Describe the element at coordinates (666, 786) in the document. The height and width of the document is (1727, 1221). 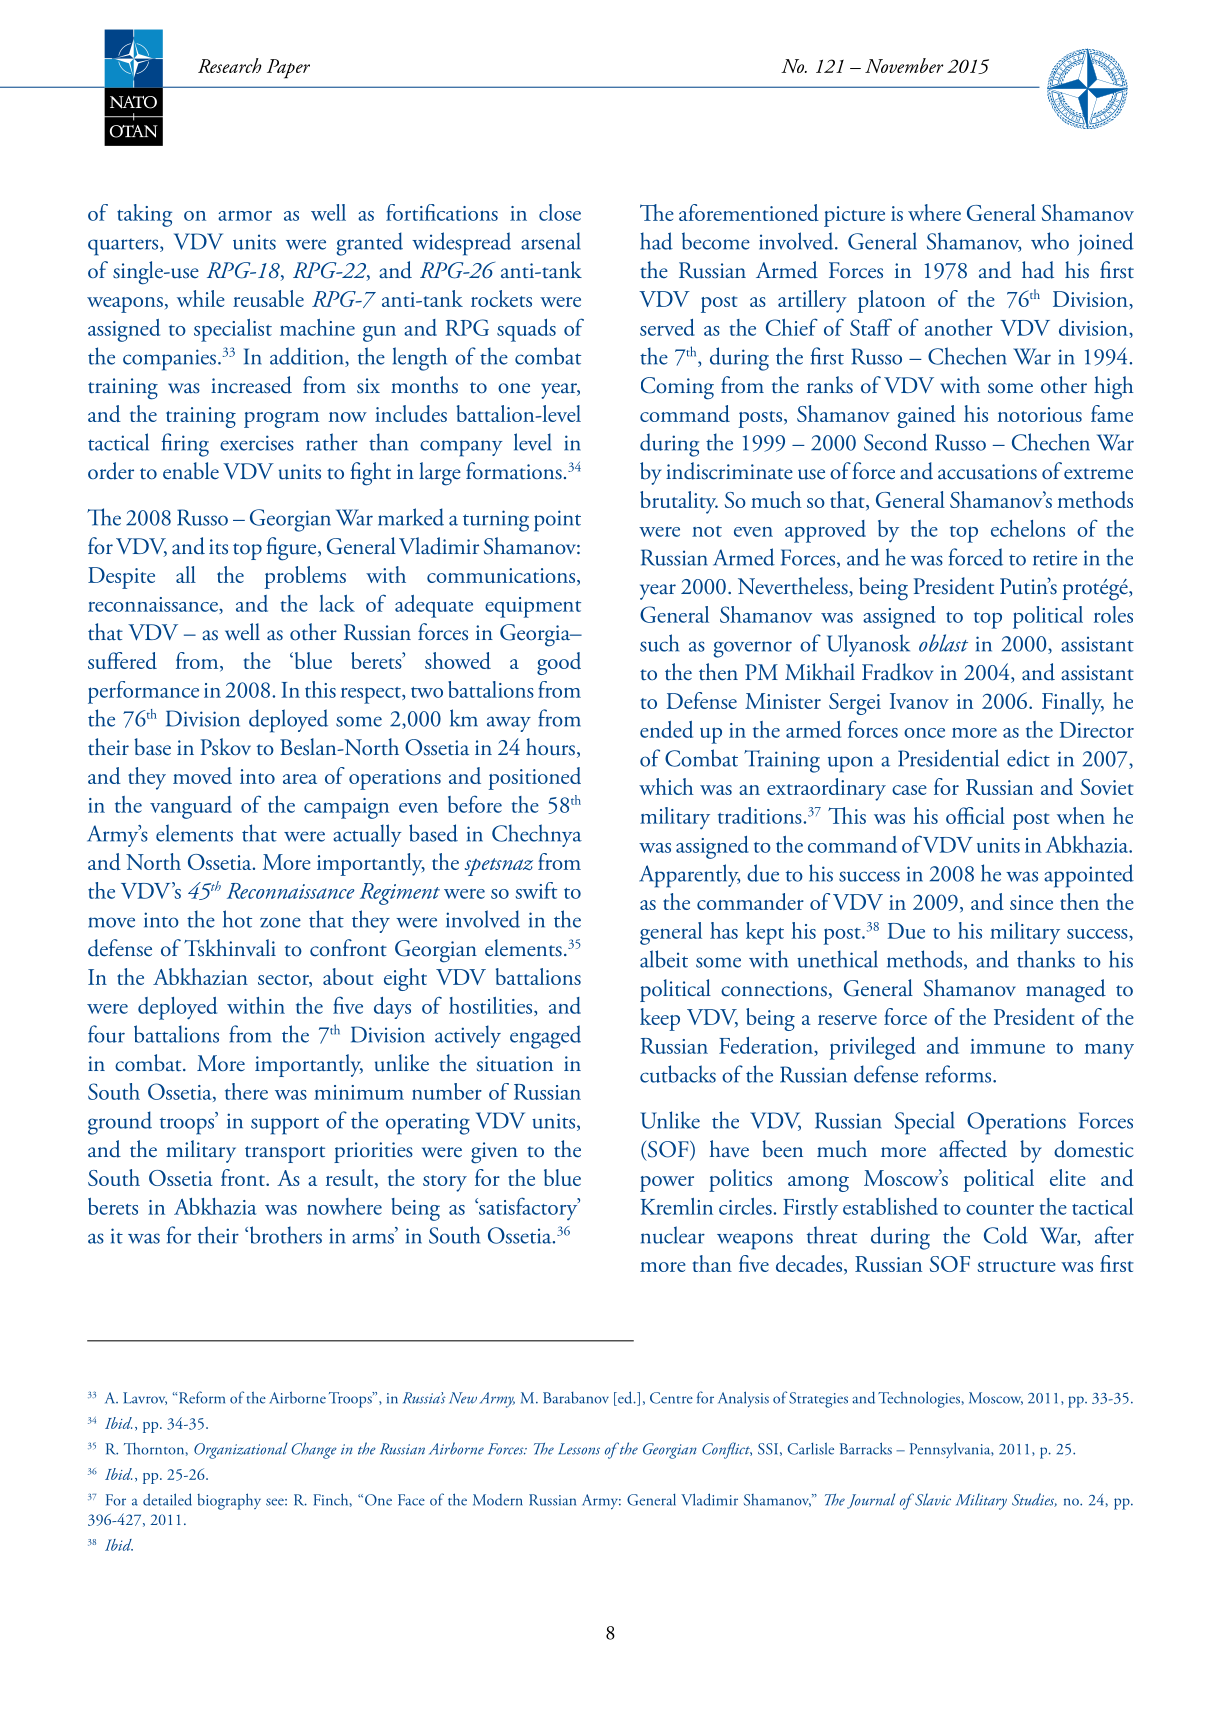
I see `which` at that location.
